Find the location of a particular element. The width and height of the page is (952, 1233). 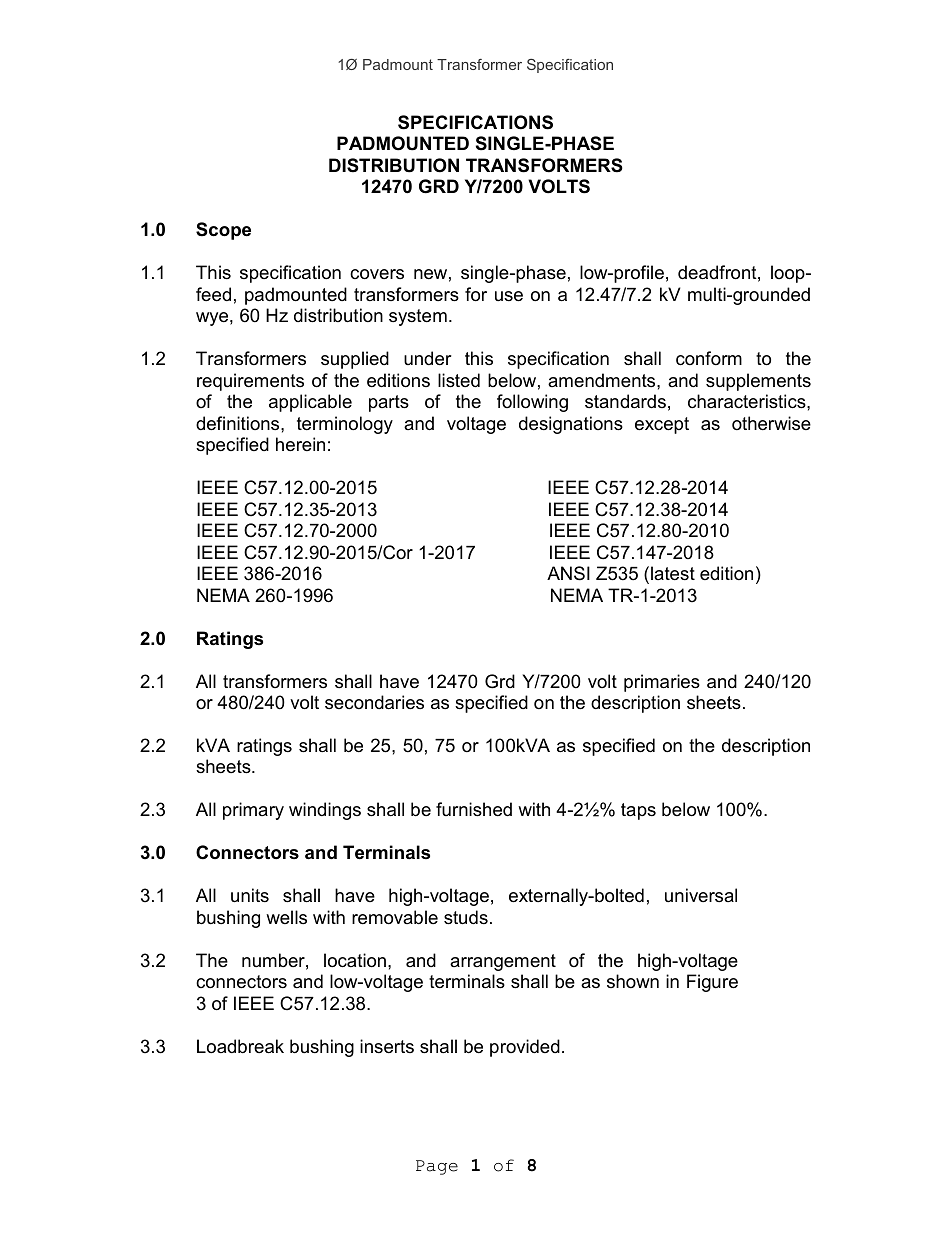

windings is located at coordinates (325, 811).
